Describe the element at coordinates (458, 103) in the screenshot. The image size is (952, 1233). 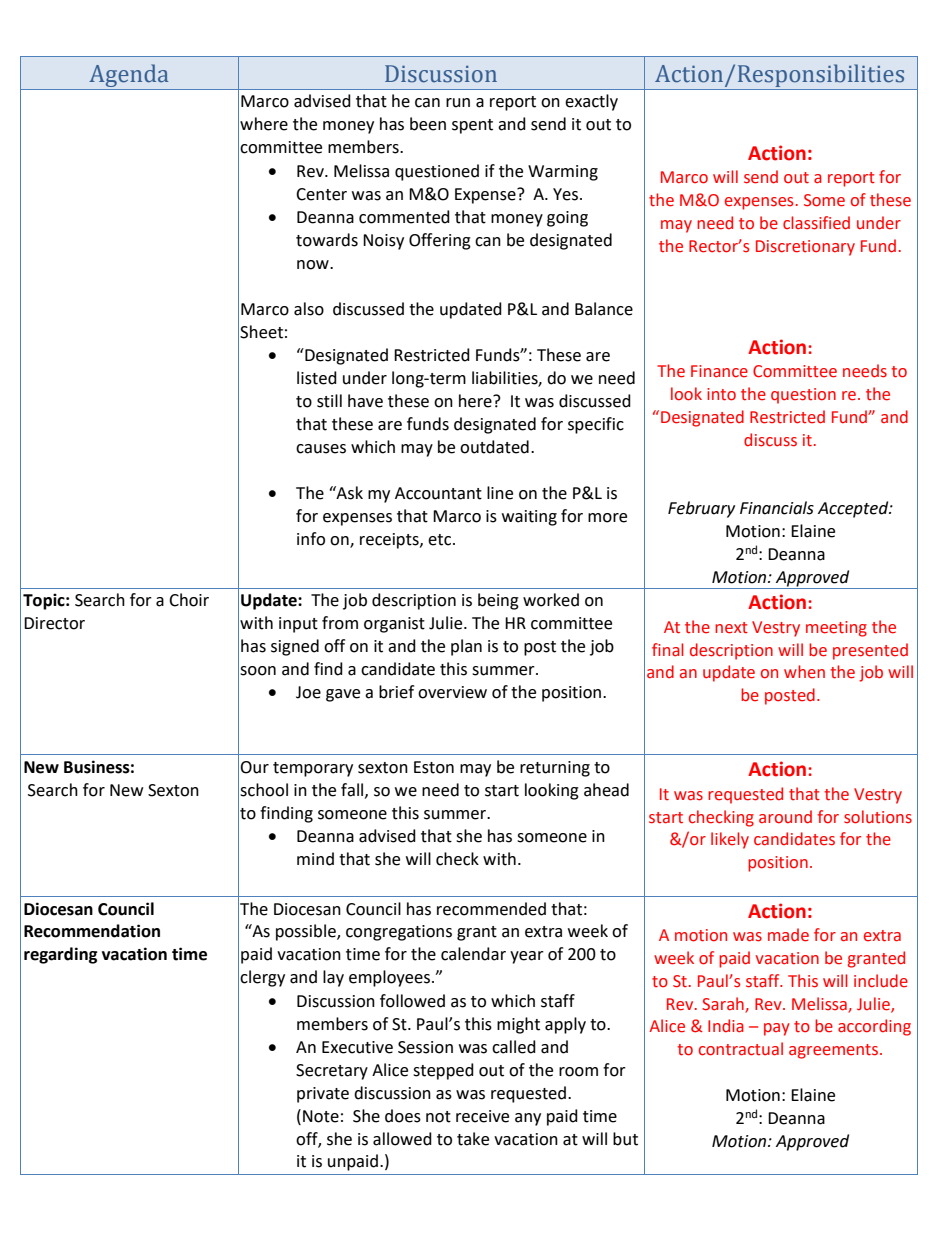
I see `run` at that location.
